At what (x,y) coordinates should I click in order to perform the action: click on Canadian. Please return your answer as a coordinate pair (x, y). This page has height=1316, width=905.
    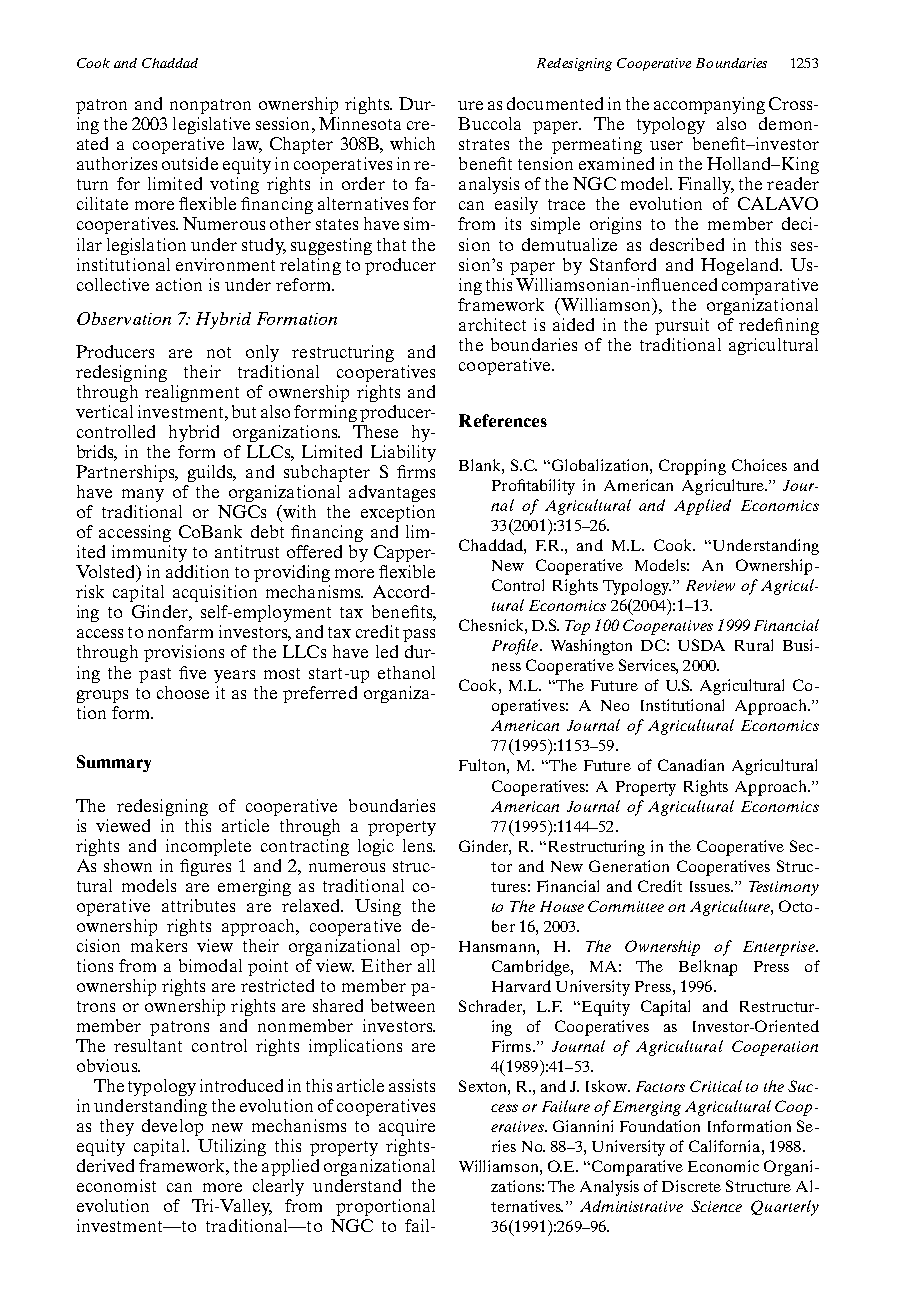
    Looking at the image, I should click on (691, 765).
